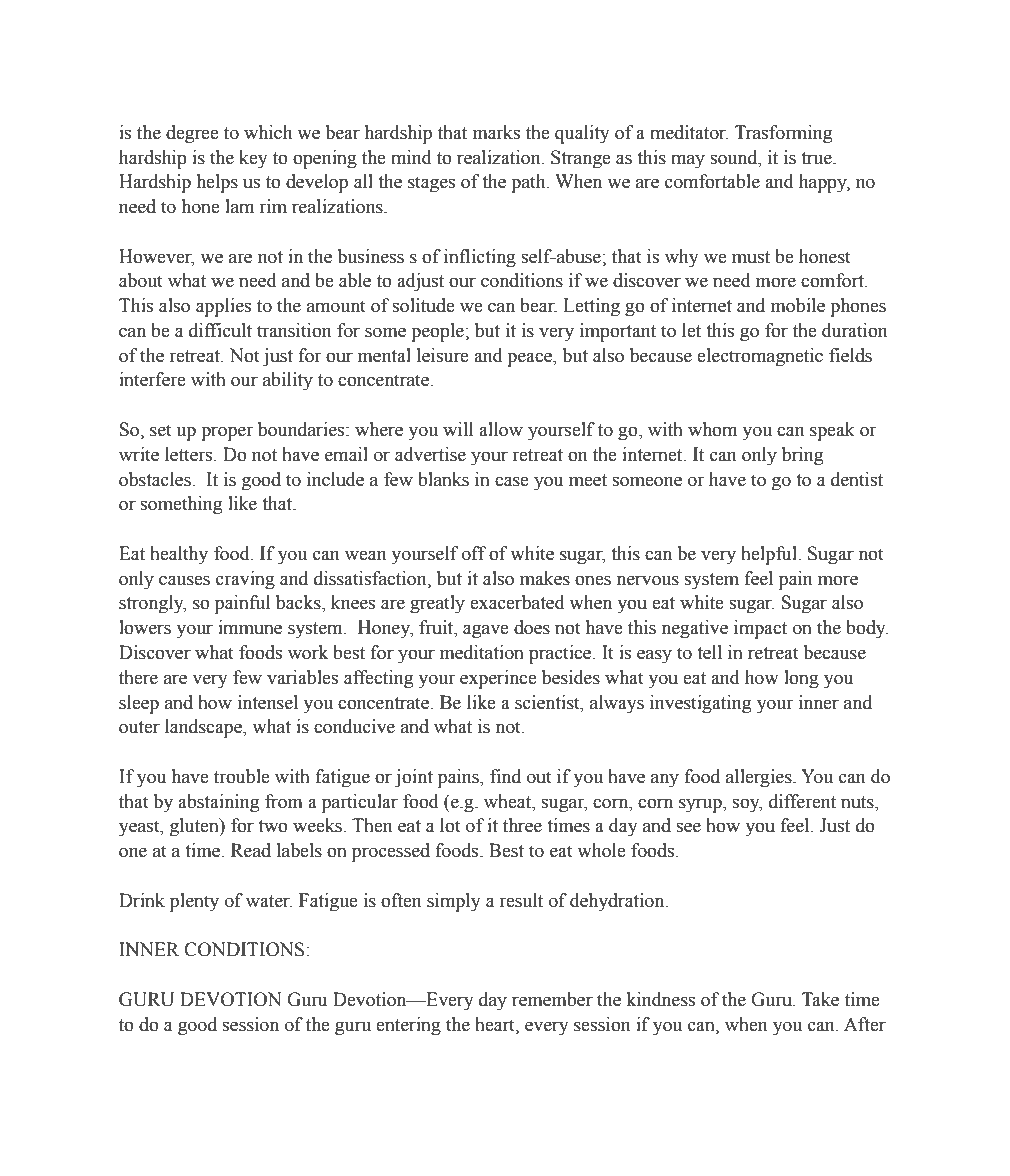 This screenshot has height=1176, width=1010. I want to click on true, so click(817, 158).
